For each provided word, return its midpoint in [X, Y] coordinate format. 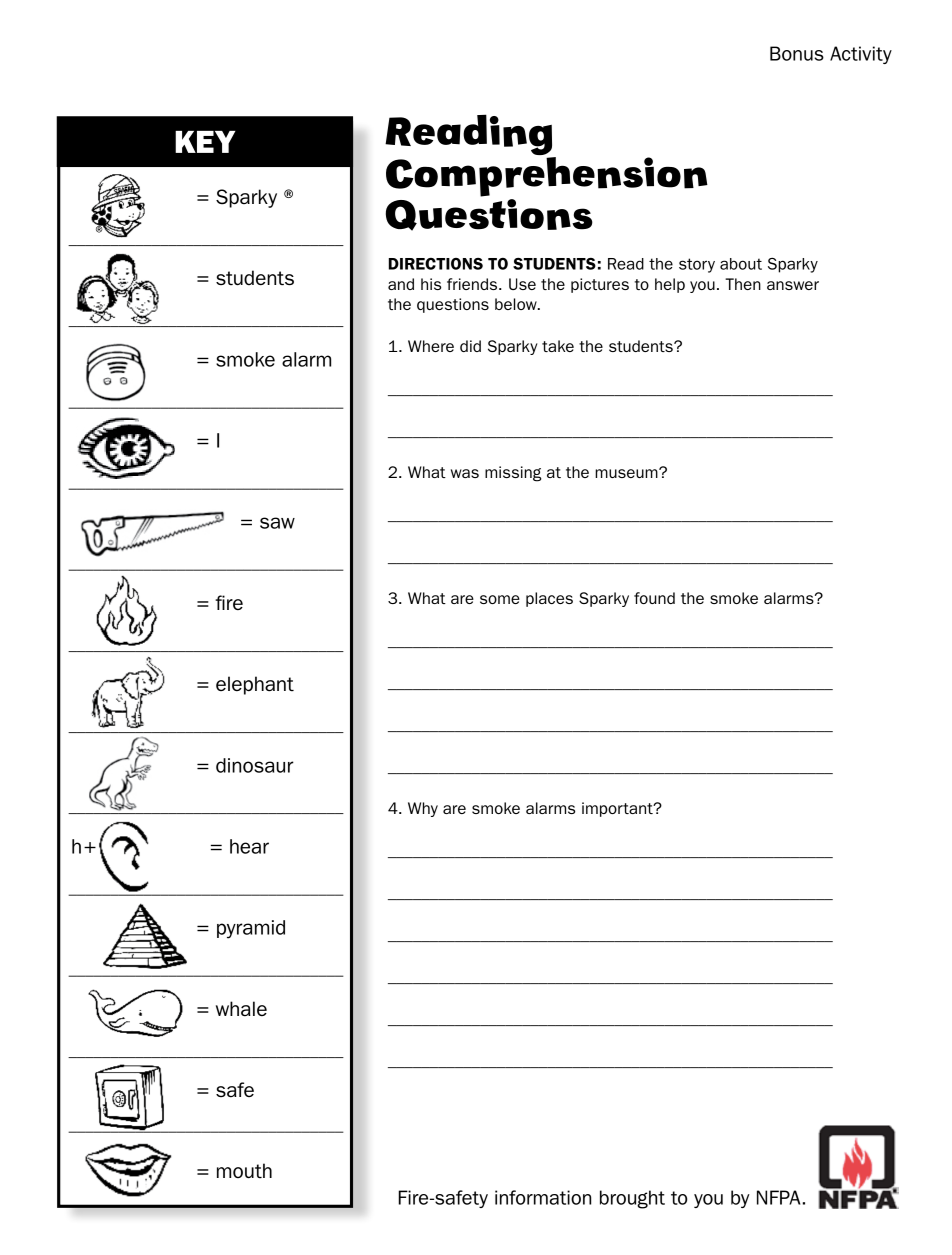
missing [513, 474]
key [205, 142]
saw [277, 523]
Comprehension [547, 175]
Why [423, 809]
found [654, 598]
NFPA [778, 1197]
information [543, 1197]
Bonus [797, 53]
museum [627, 473]
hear [249, 846]
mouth [244, 1171]
